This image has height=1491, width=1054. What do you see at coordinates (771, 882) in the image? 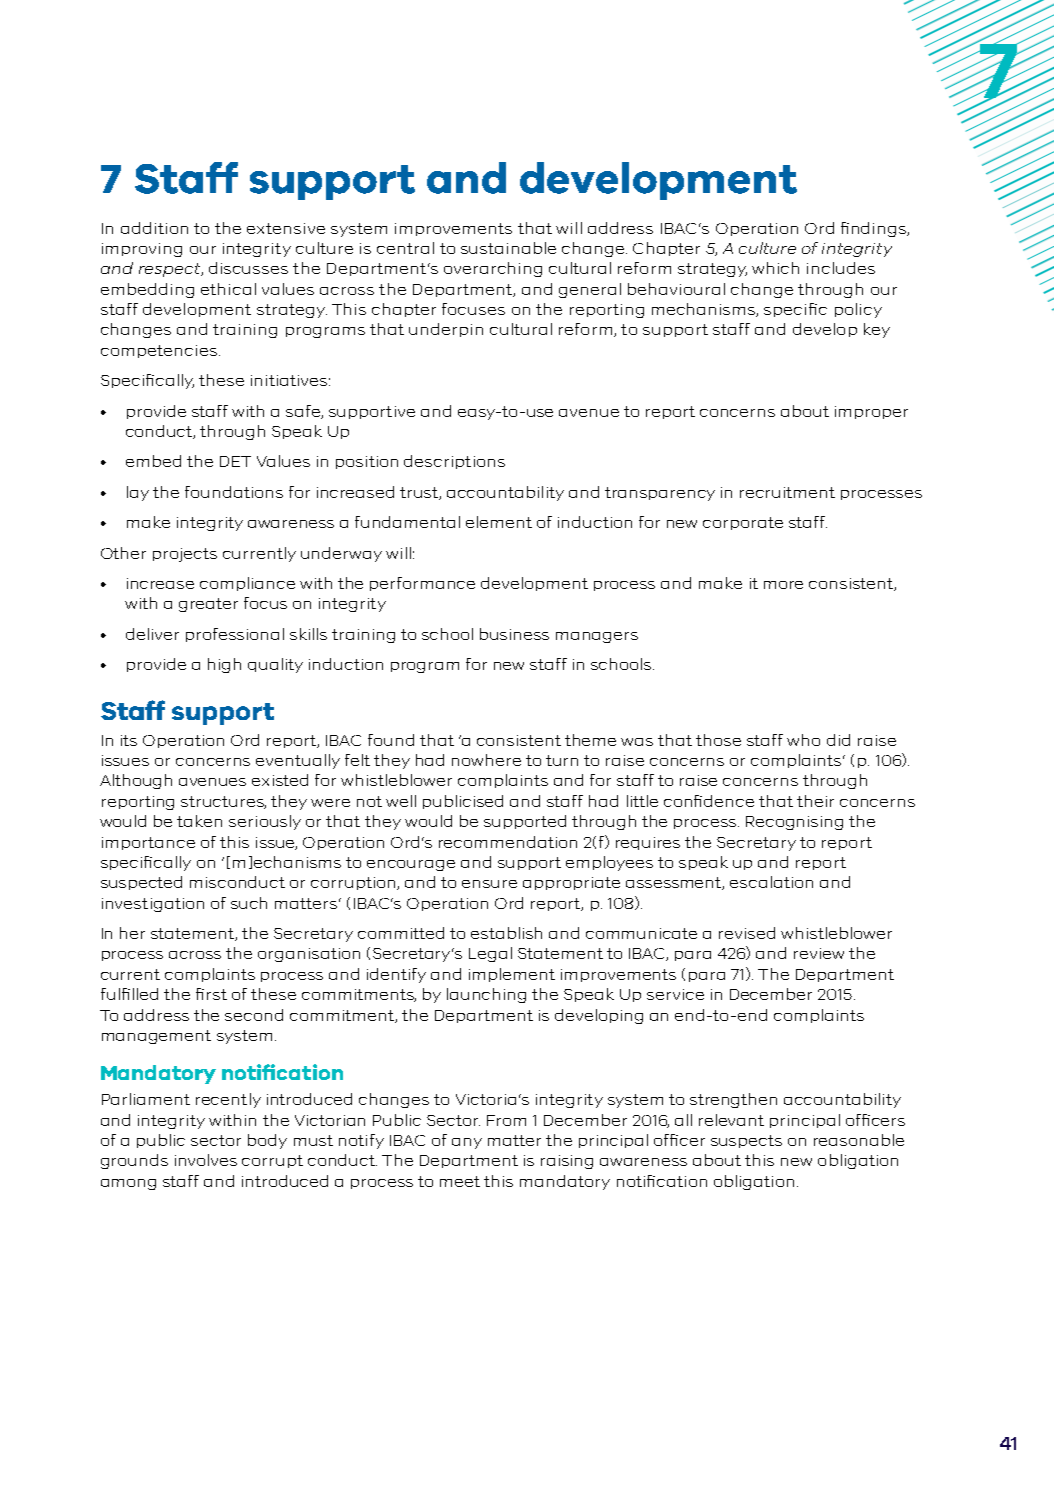
I see `escalation` at bounding box center [771, 882].
